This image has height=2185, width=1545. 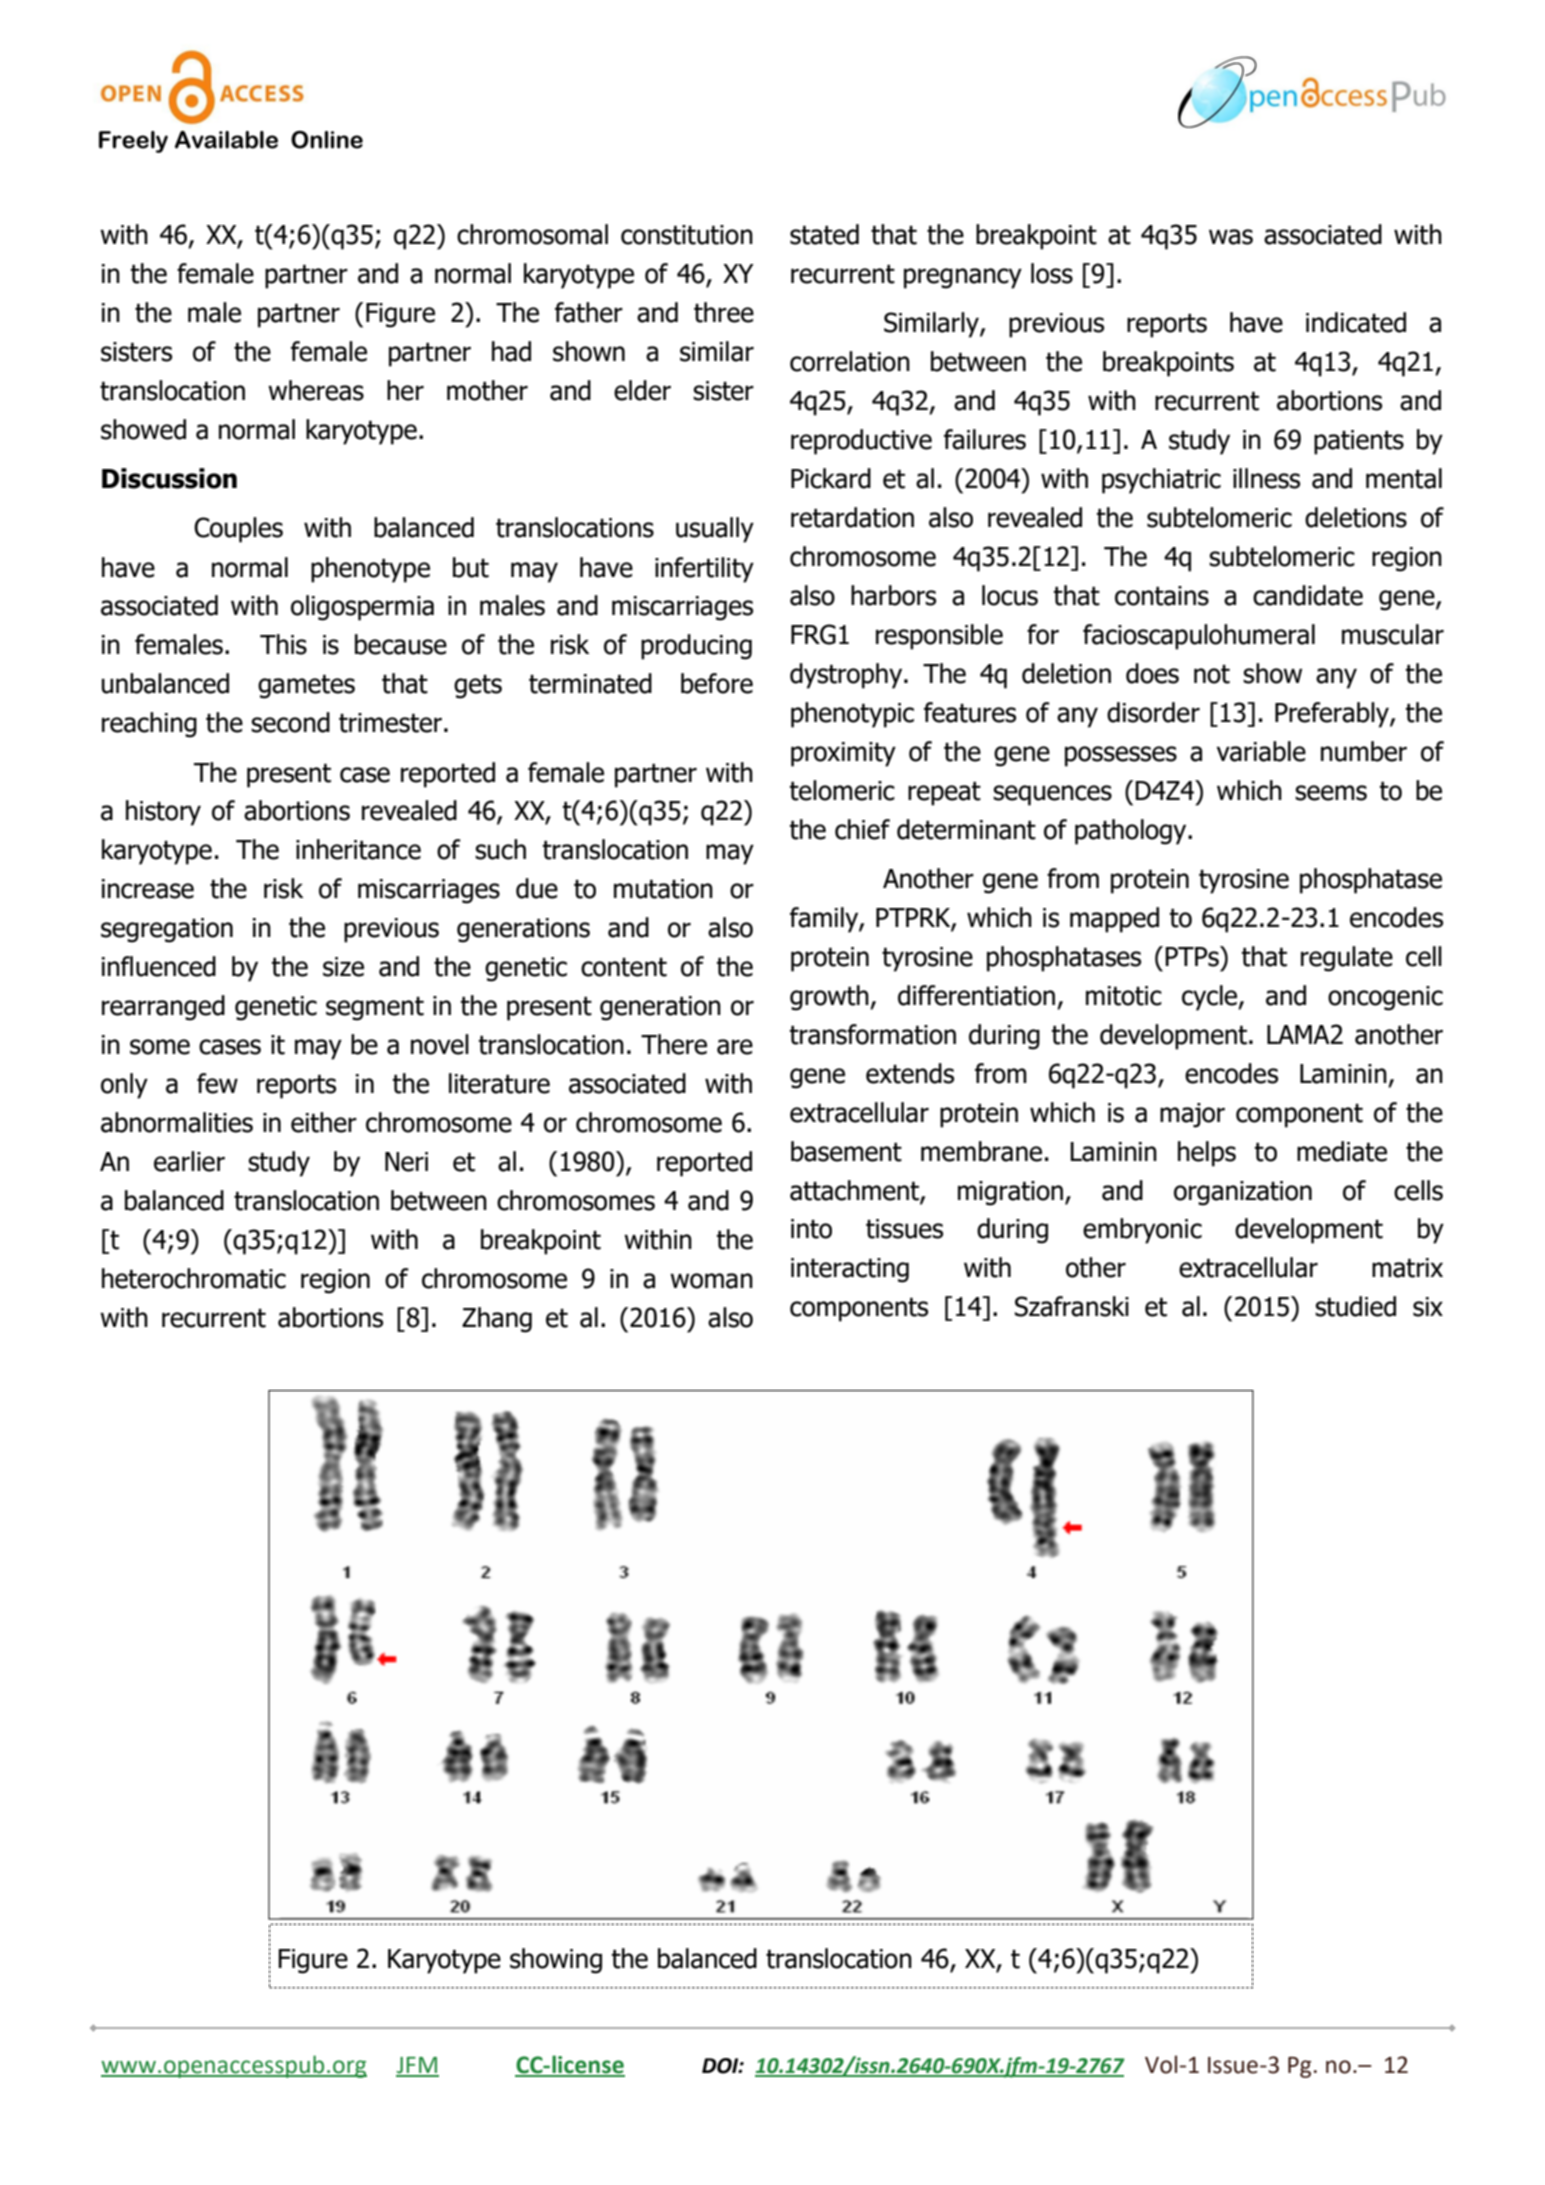 What do you see at coordinates (824, 234) in the image?
I see `stated` at bounding box center [824, 234].
